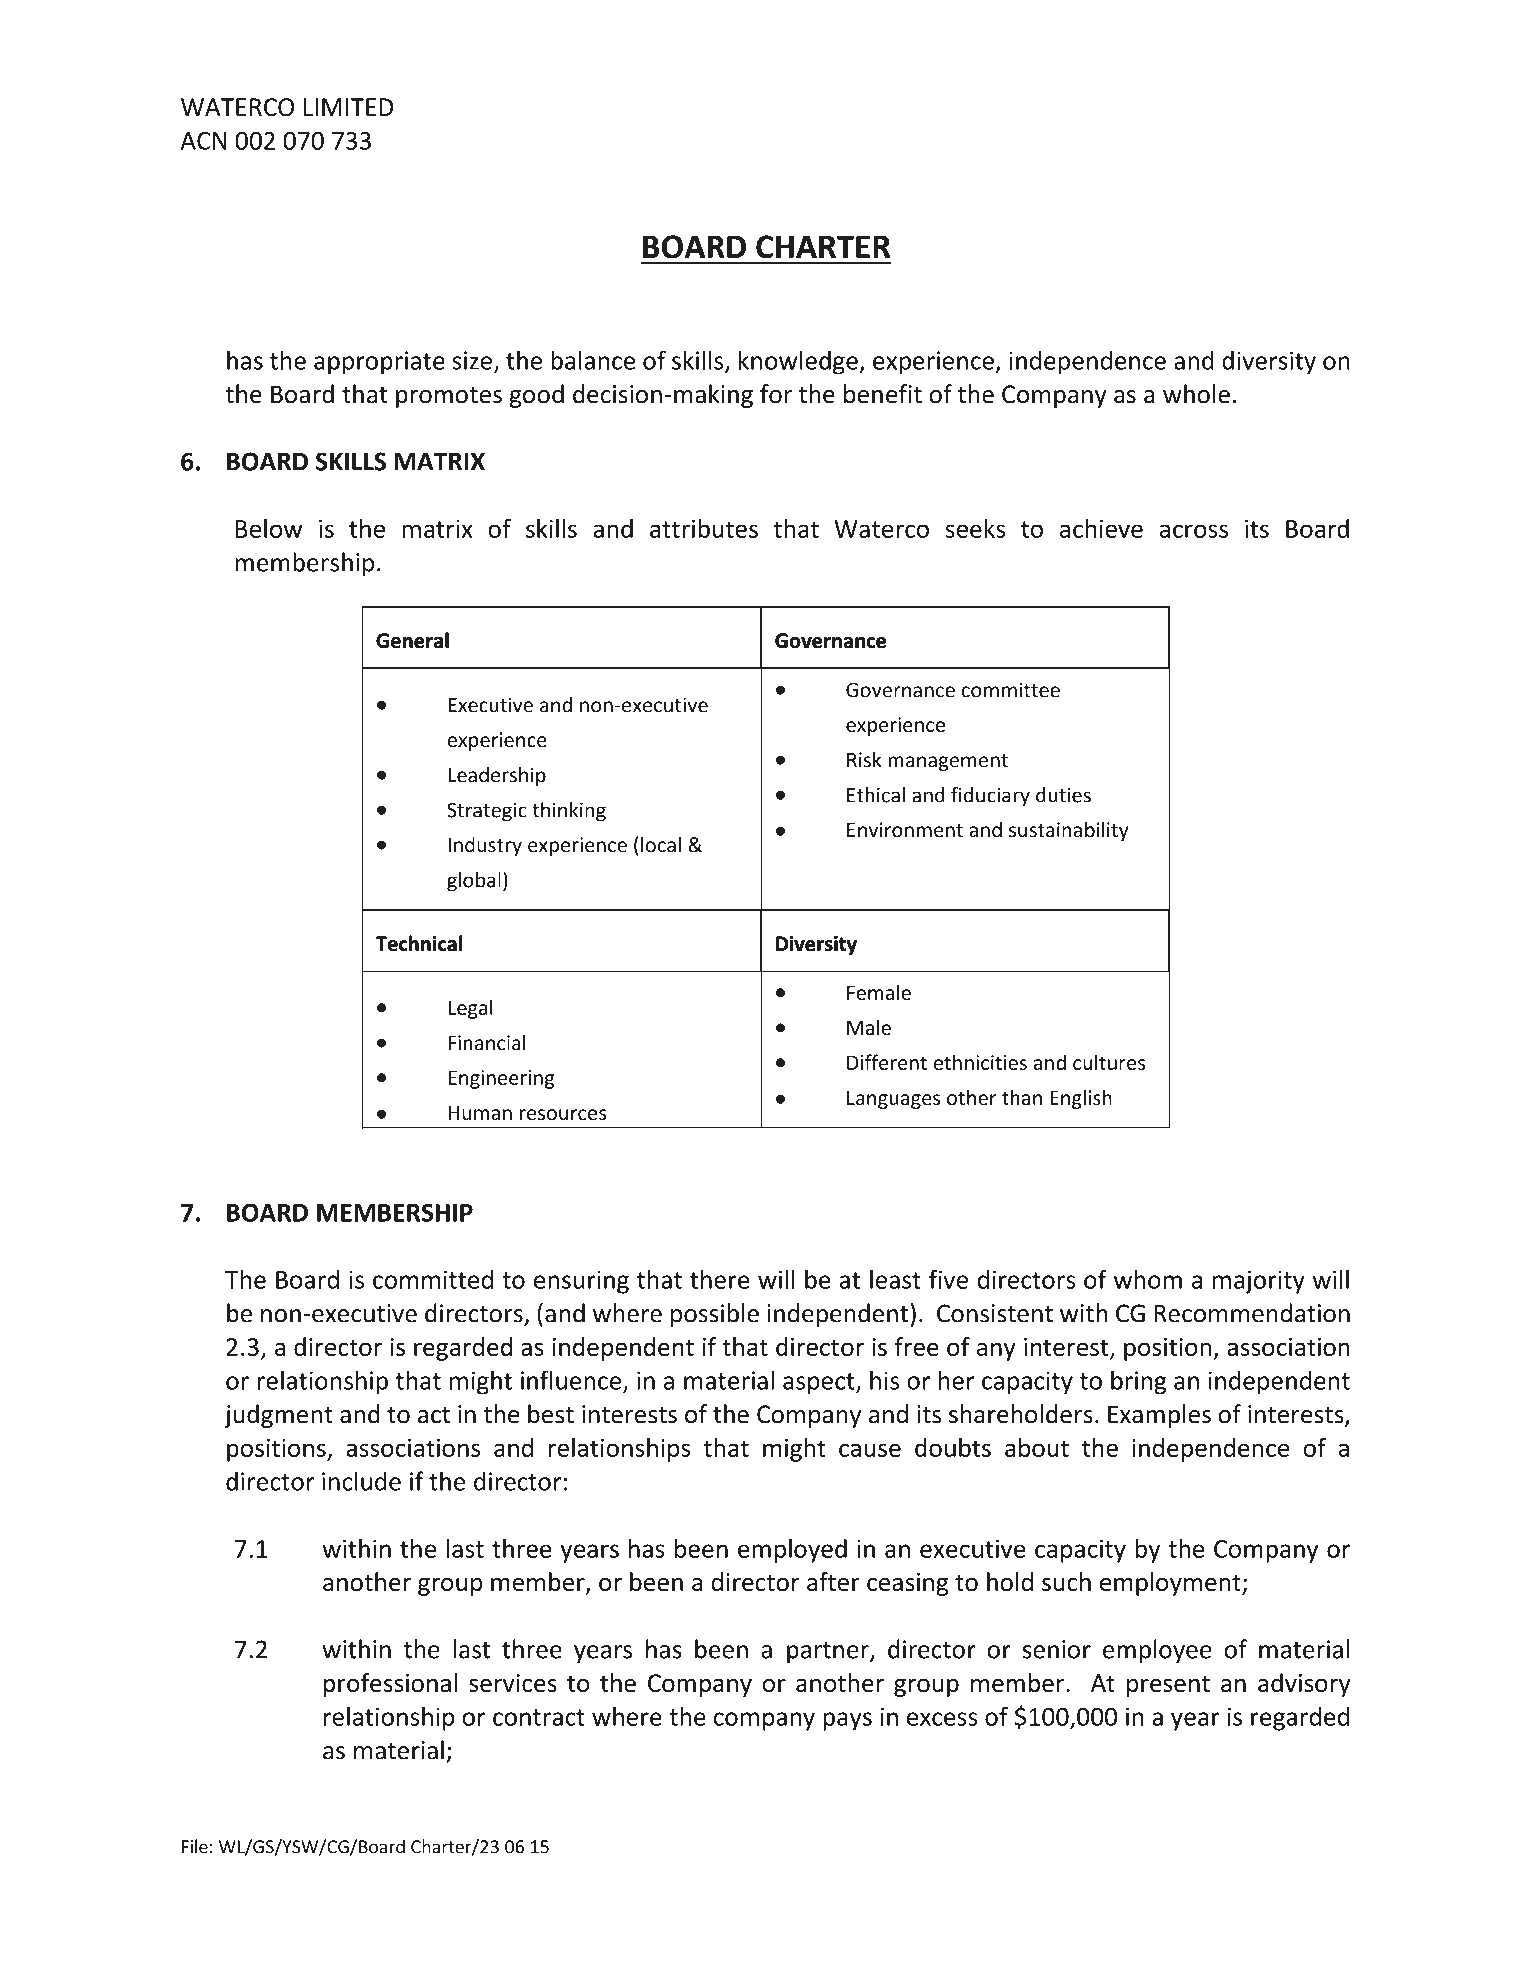 The image size is (1531, 1982). What do you see at coordinates (1109, 1062) in the page?
I see `cultures` at bounding box center [1109, 1062].
